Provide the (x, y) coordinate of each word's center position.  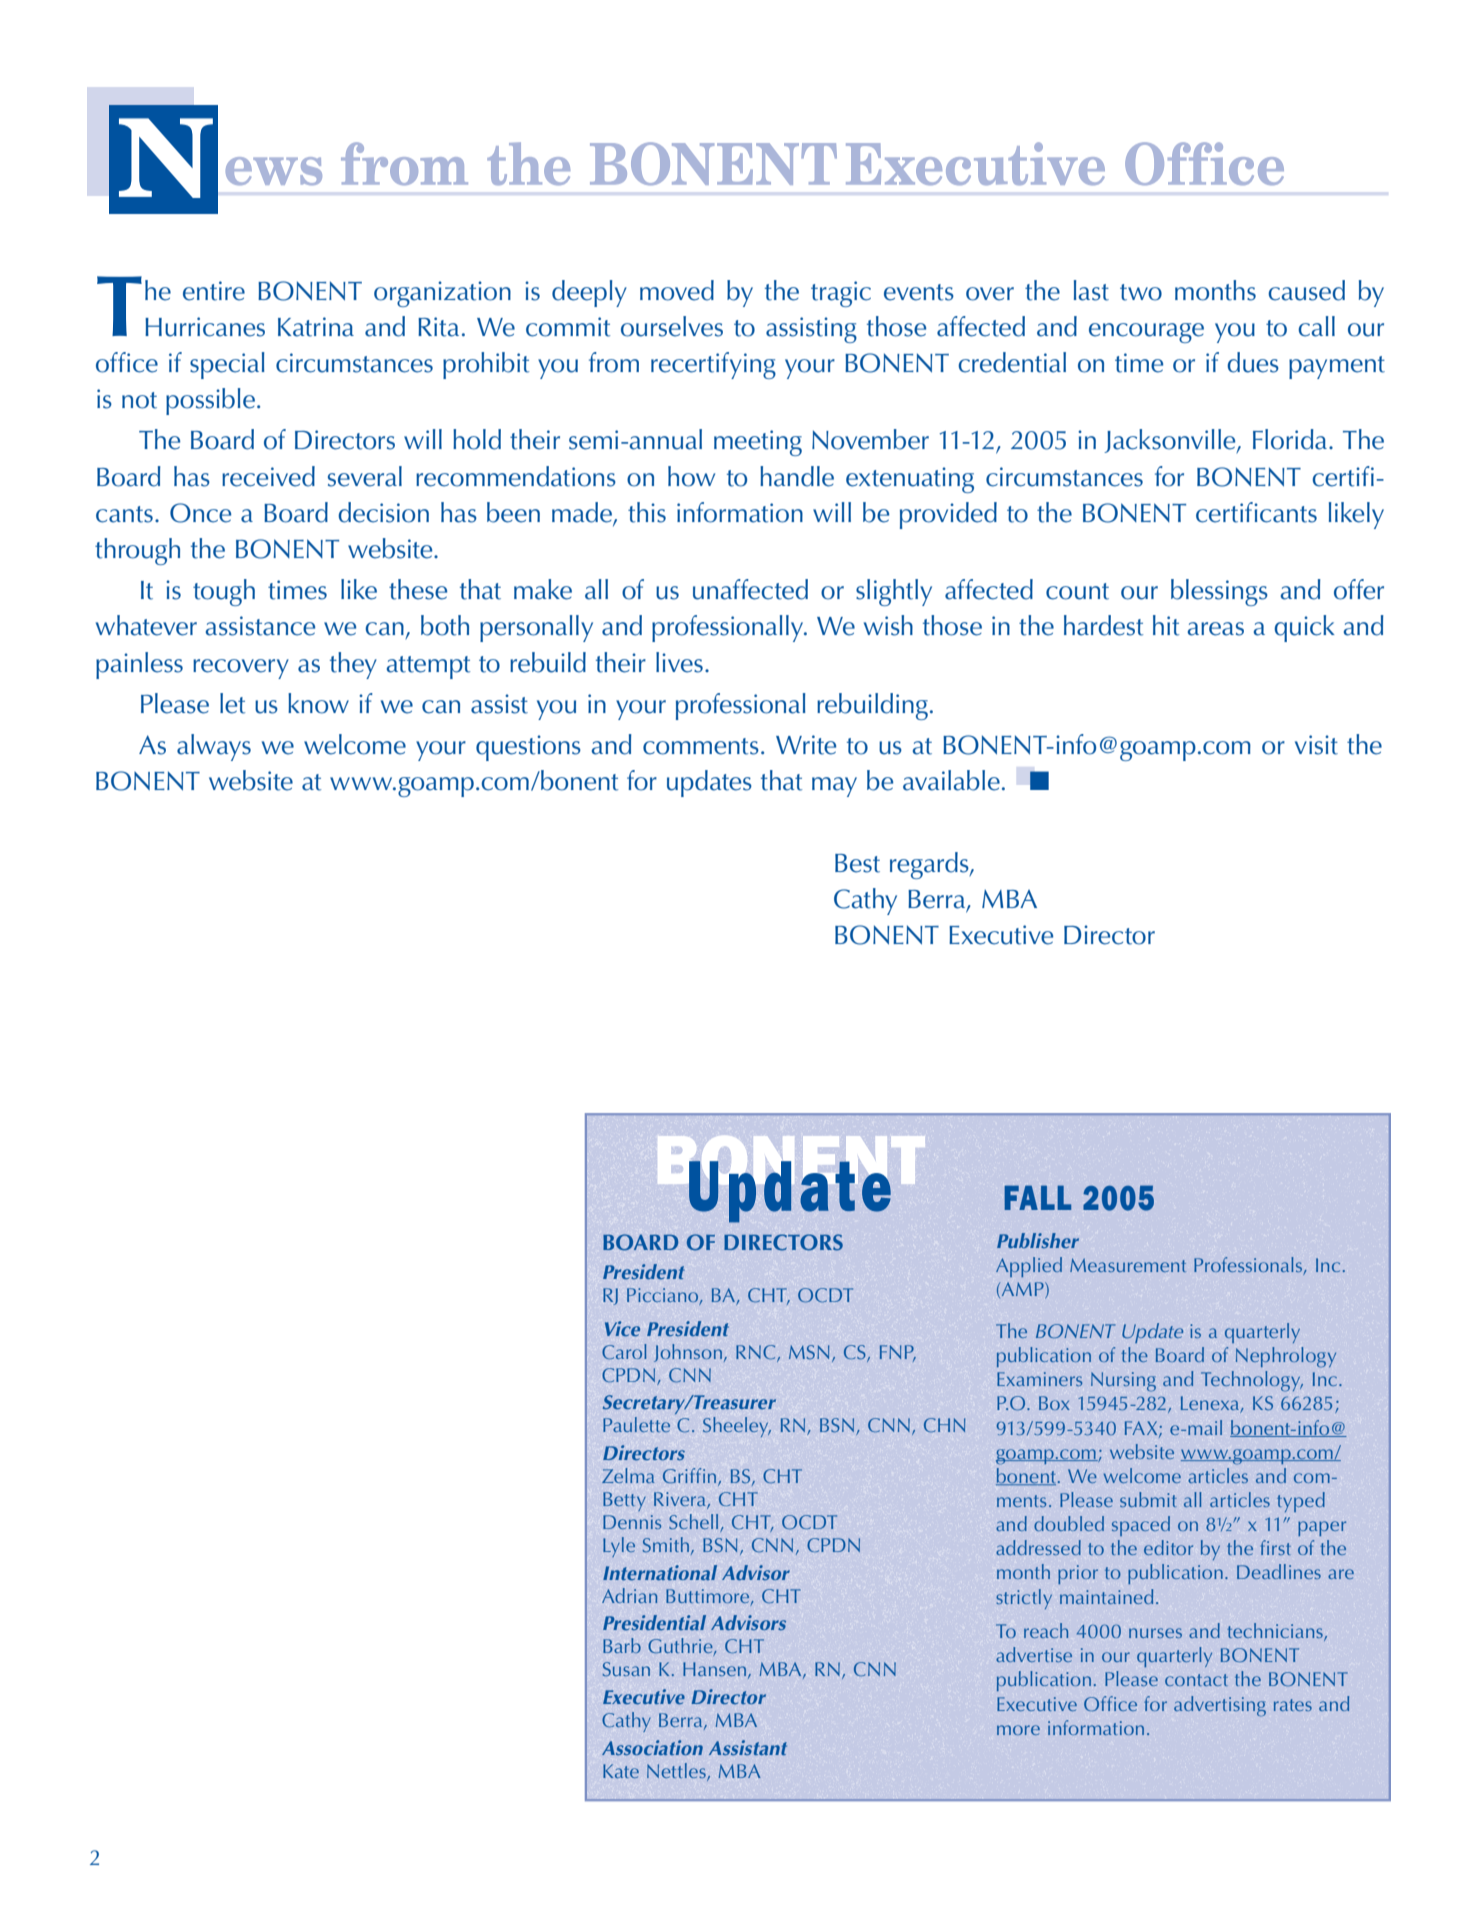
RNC (757, 1353)
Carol (624, 1352)
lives (679, 662)
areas (1216, 629)
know (318, 703)
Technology (1252, 1381)
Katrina (316, 327)
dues (1253, 362)
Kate (621, 1771)
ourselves (672, 326)
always (214, 747)
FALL (1038, 1197)
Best (857, 863)
